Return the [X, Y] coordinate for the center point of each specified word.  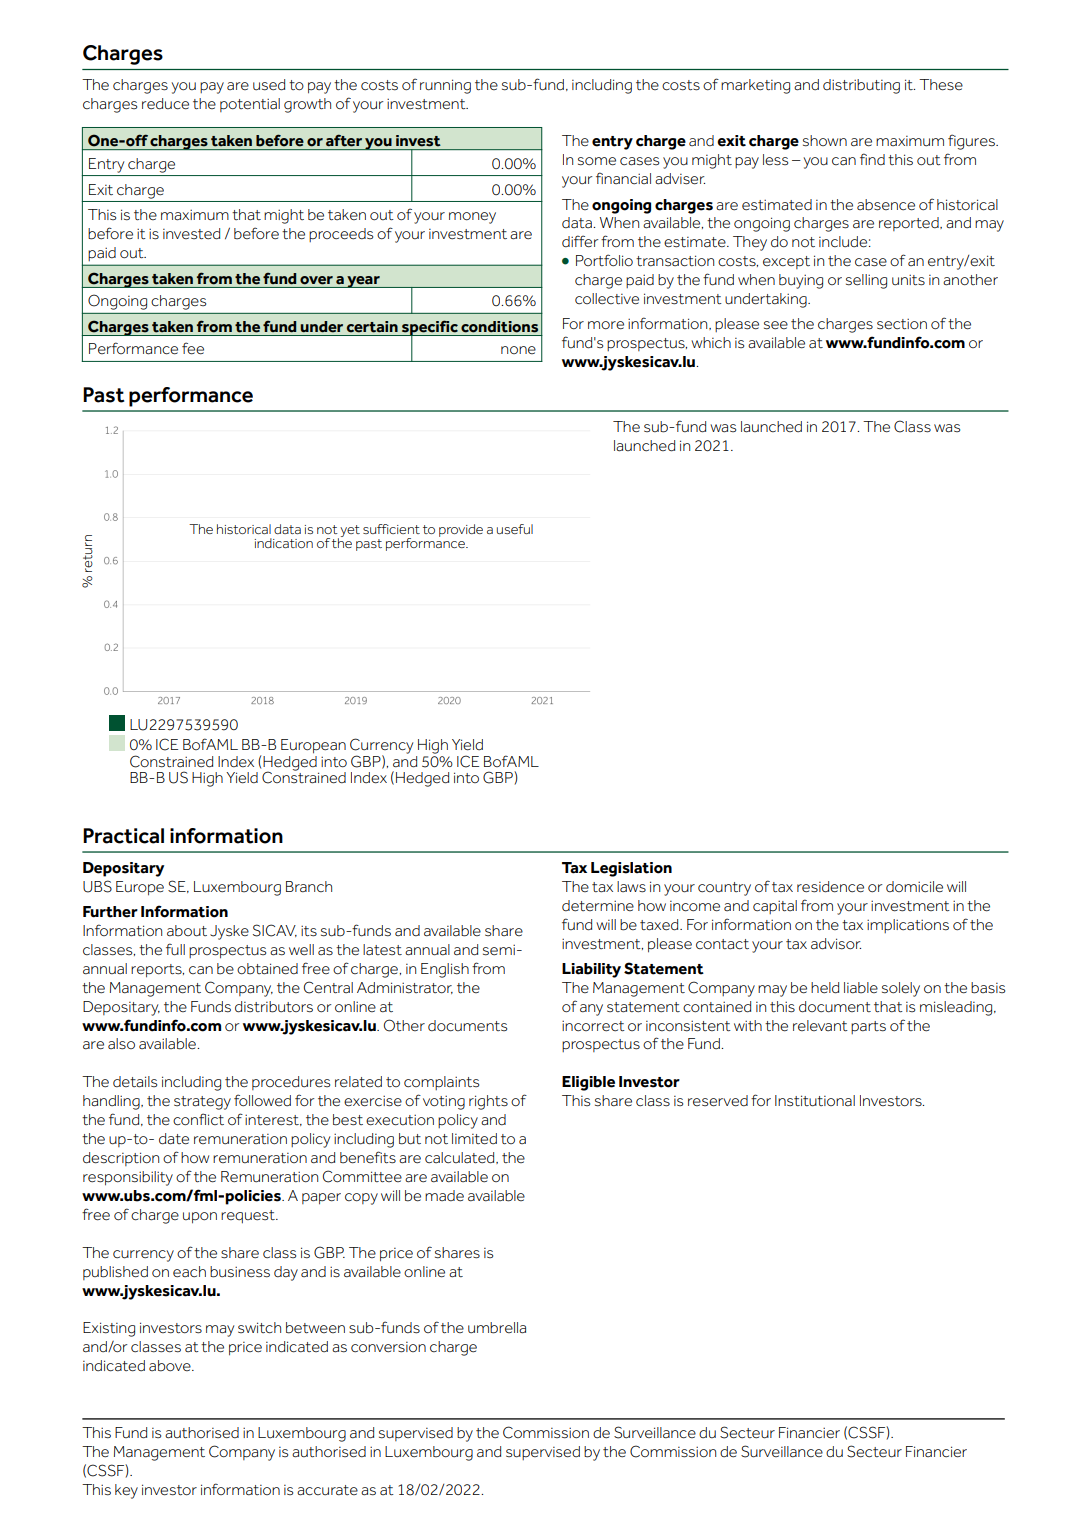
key [126, 1491]
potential [250, 105]
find [872, 159]
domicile [914, 887]
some [597, 161]
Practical [123, 836]
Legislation [631, 869]
